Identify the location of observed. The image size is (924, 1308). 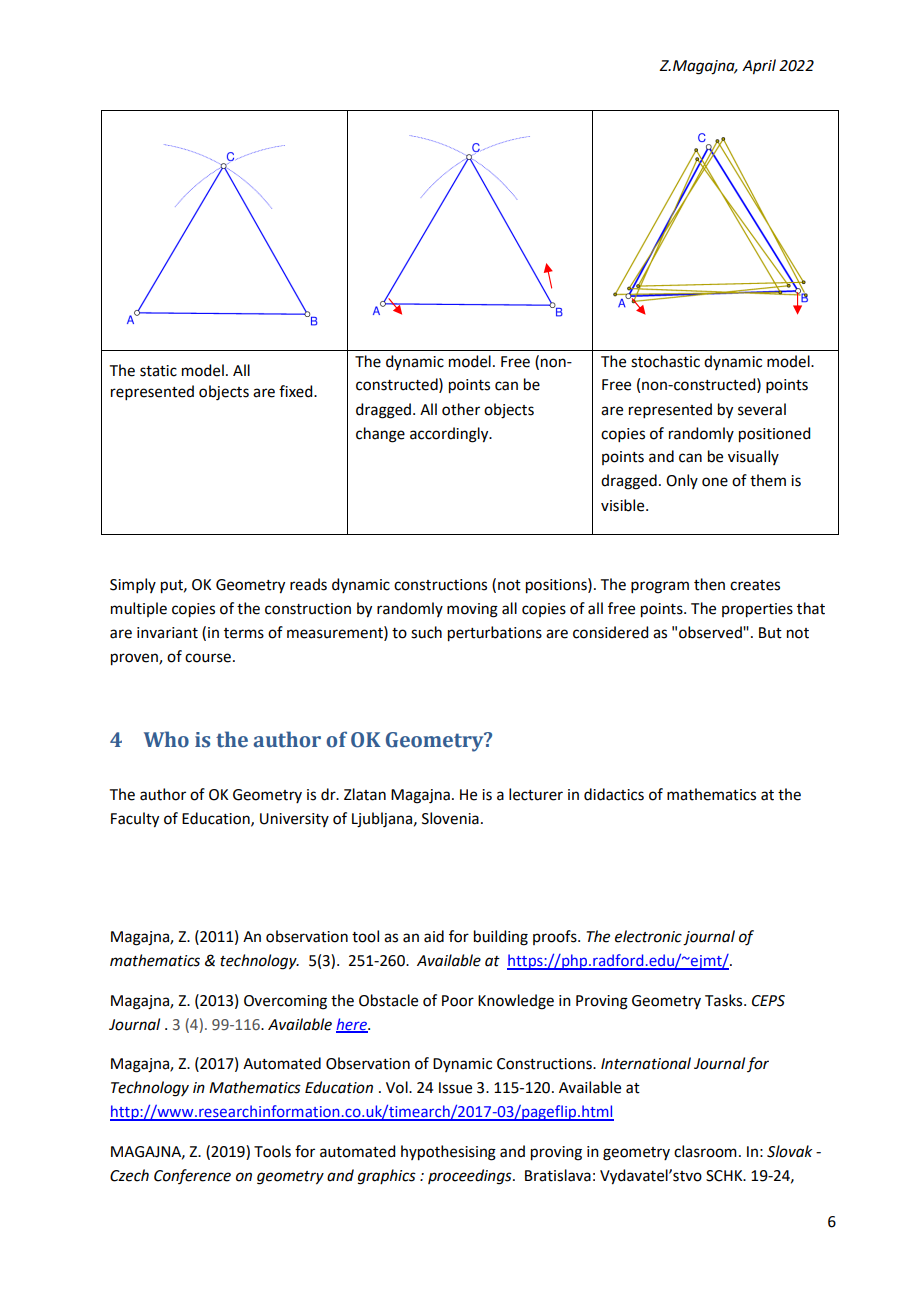
(711, 632).
